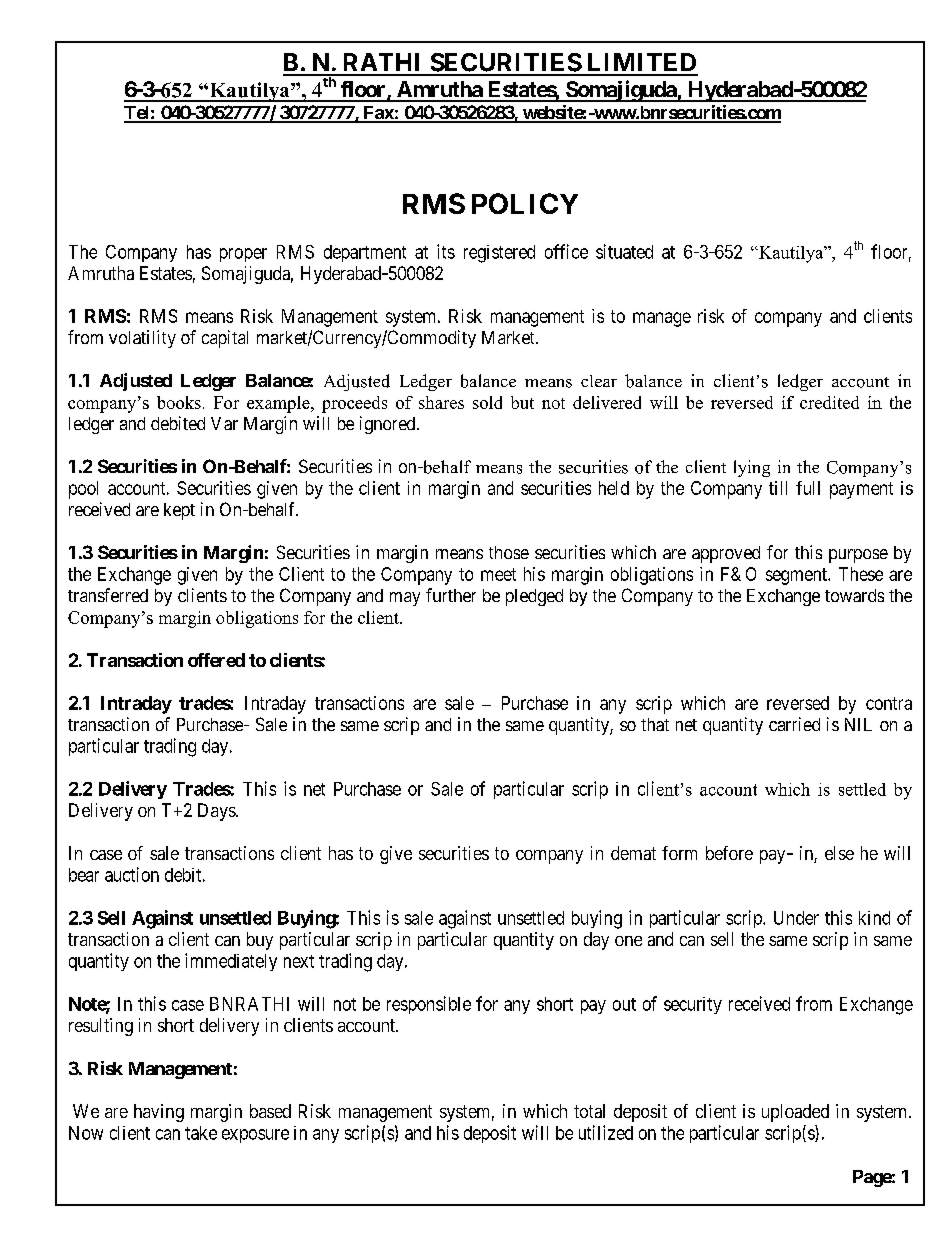 The height and width of the image is (1233, 952). Describe the element at coordinates (243, 255) in the image. I see `proper` at that location.
